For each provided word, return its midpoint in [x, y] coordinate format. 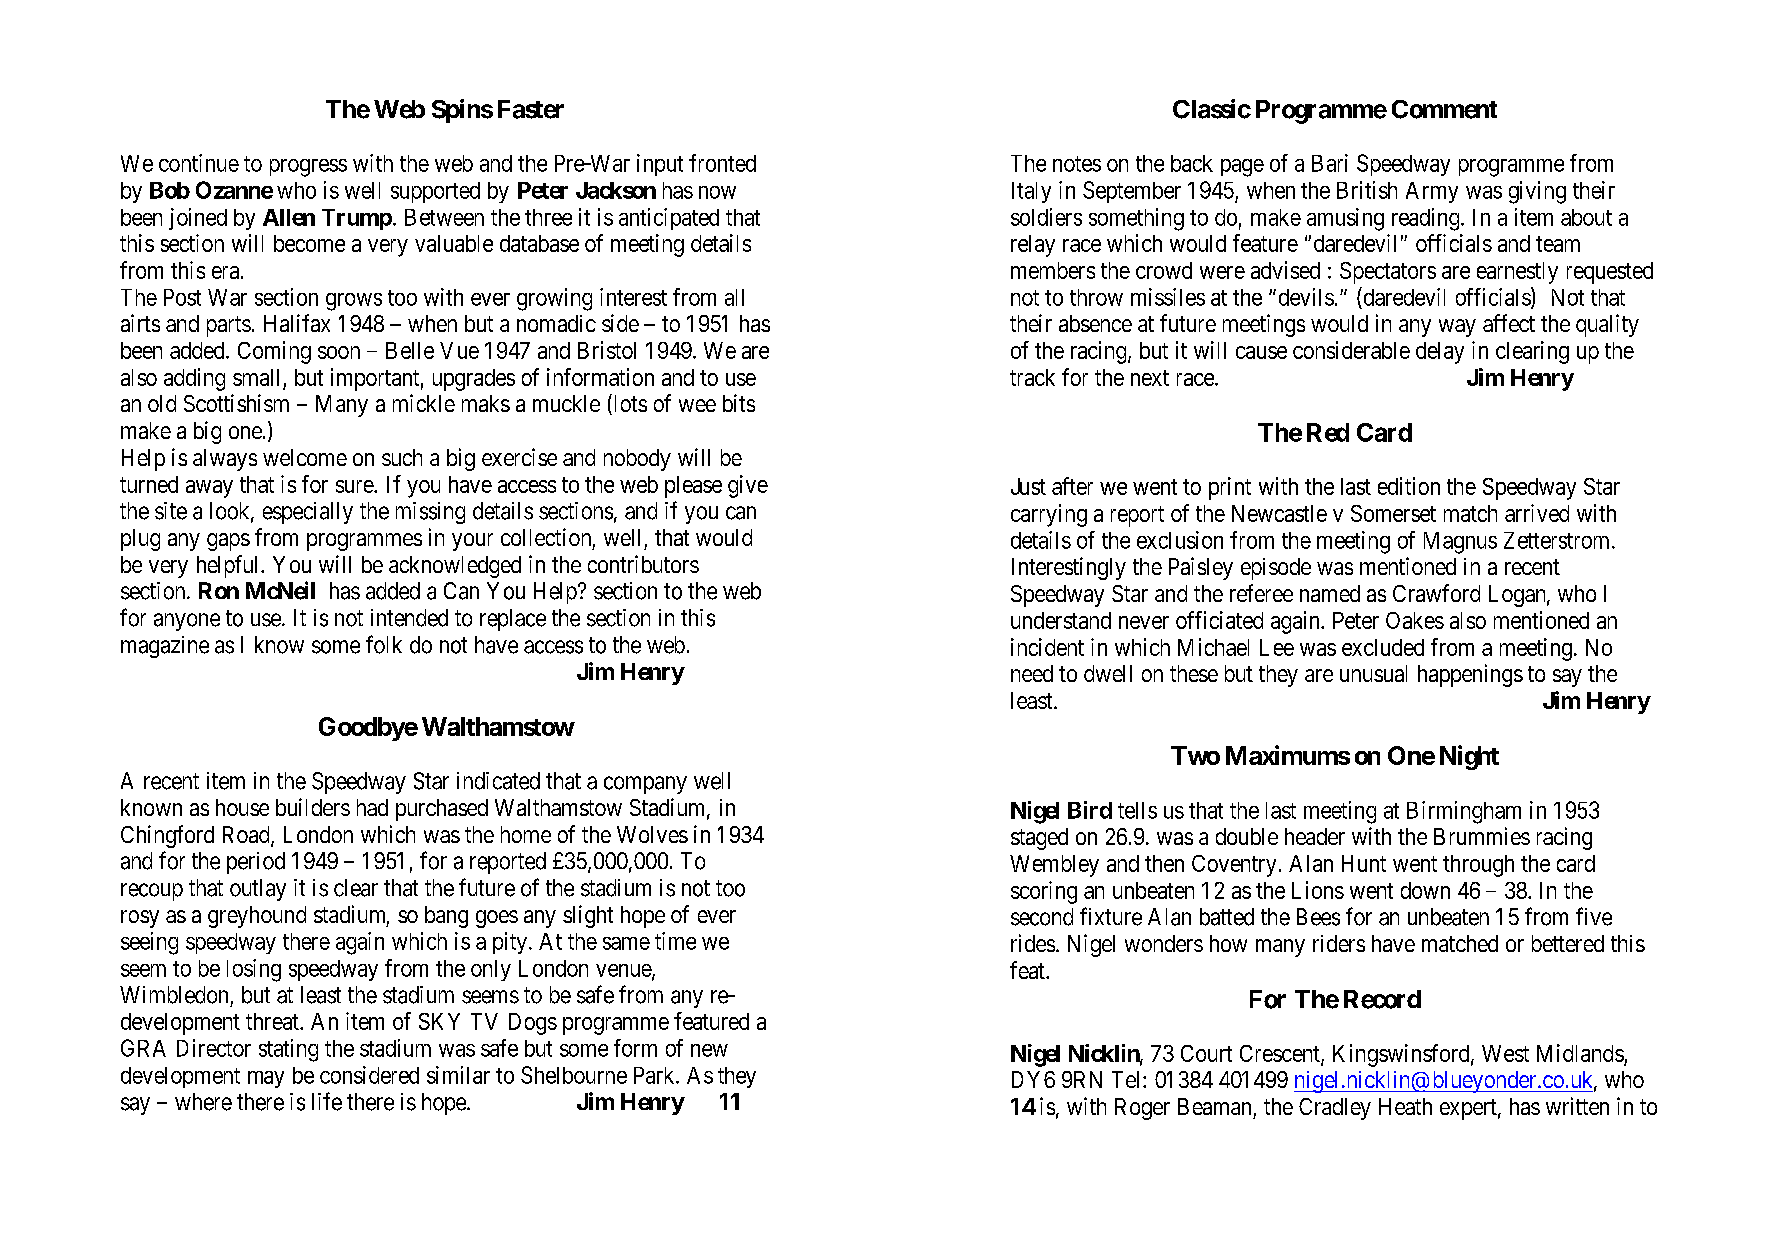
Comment [1444, 109]
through [1478, 866]
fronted [722, 163]
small [256, 377]
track [1032, 377]
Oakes [1415, 620]
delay [1440, 353]
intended [409, 618]
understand [1061, 620]
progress [308, 168]
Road [247, 836]
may [266, 1079]
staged [1039, 839]
